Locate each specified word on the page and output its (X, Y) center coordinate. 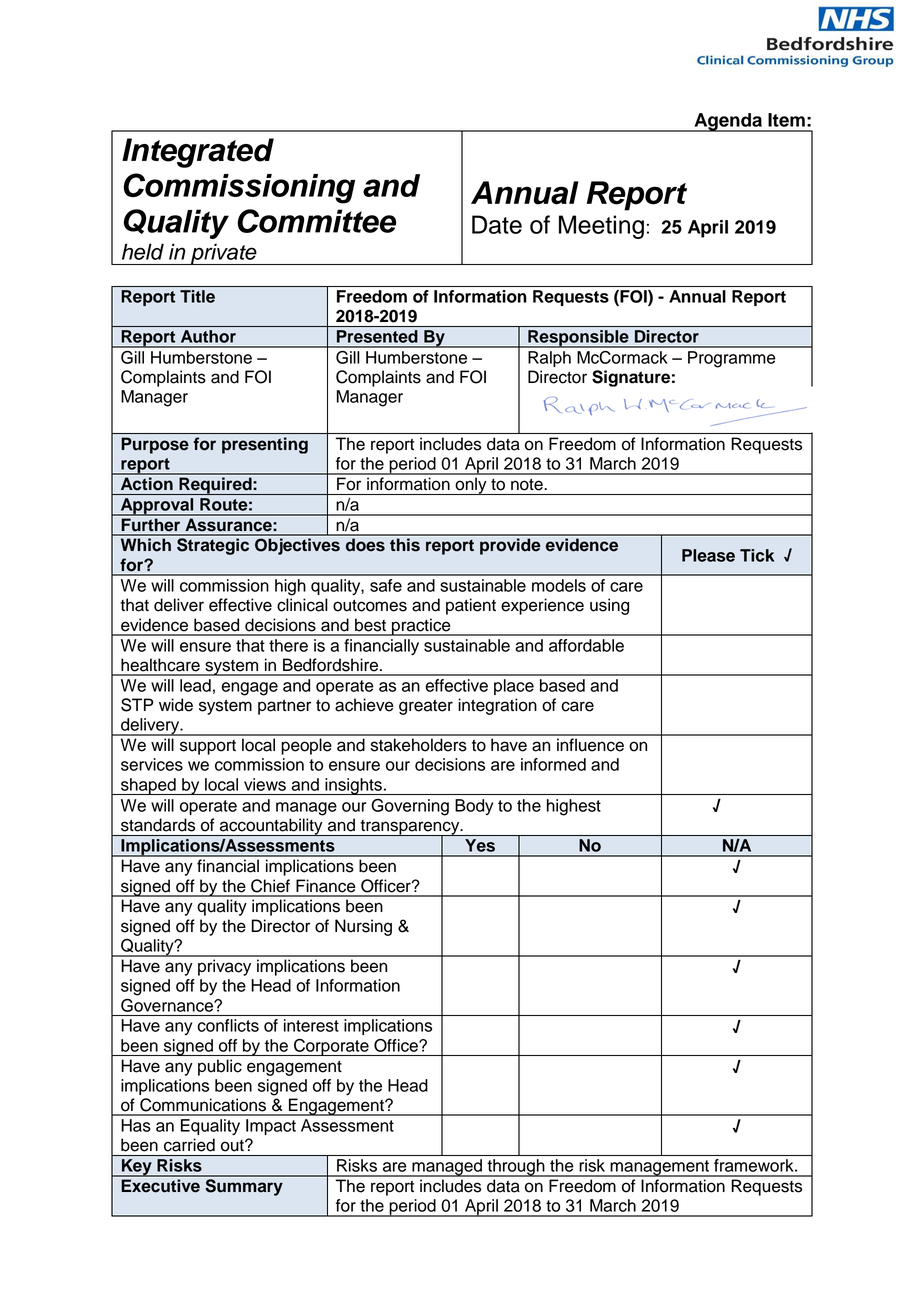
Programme (732, 359)
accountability (271, 827)
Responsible (578, 339)
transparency (410, 828)
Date (497, 224)
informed (553, 764)
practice (421, 627)
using (609, 606)
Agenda (728, 122)
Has (136, 1125)
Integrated (198, 153)
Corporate (331, 1047)
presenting (265, 445)
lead (195, 685)
